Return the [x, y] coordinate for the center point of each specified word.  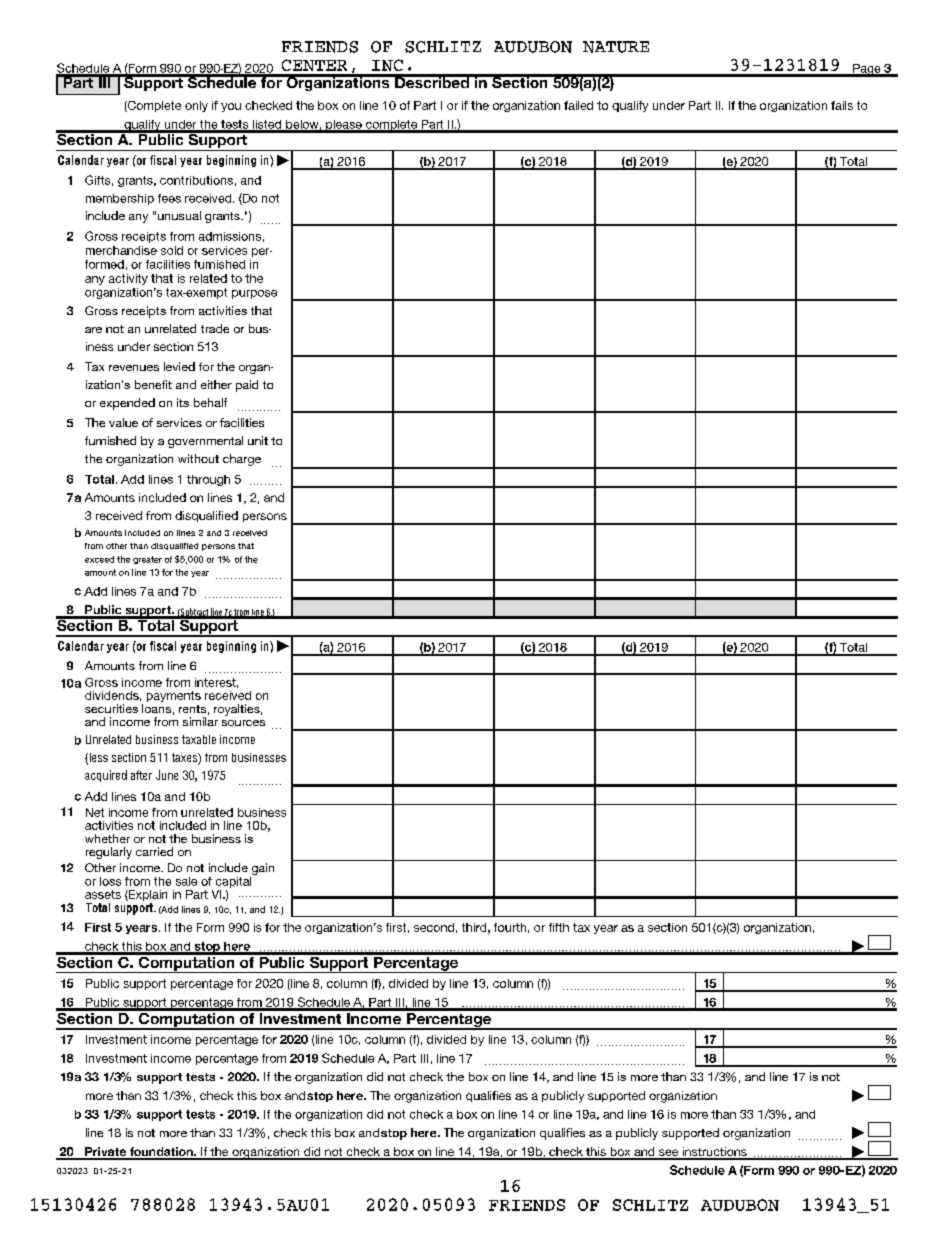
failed [578, 105]
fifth [559, 927]
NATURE [616, 47]
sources [243, 723]
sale [186, 881]
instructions [714, 1153]
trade [215, 328]
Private [105, 1153]
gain [263, 869]
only [196, 106]
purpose [254, 294]
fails [842, 105]
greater [147, 560]
